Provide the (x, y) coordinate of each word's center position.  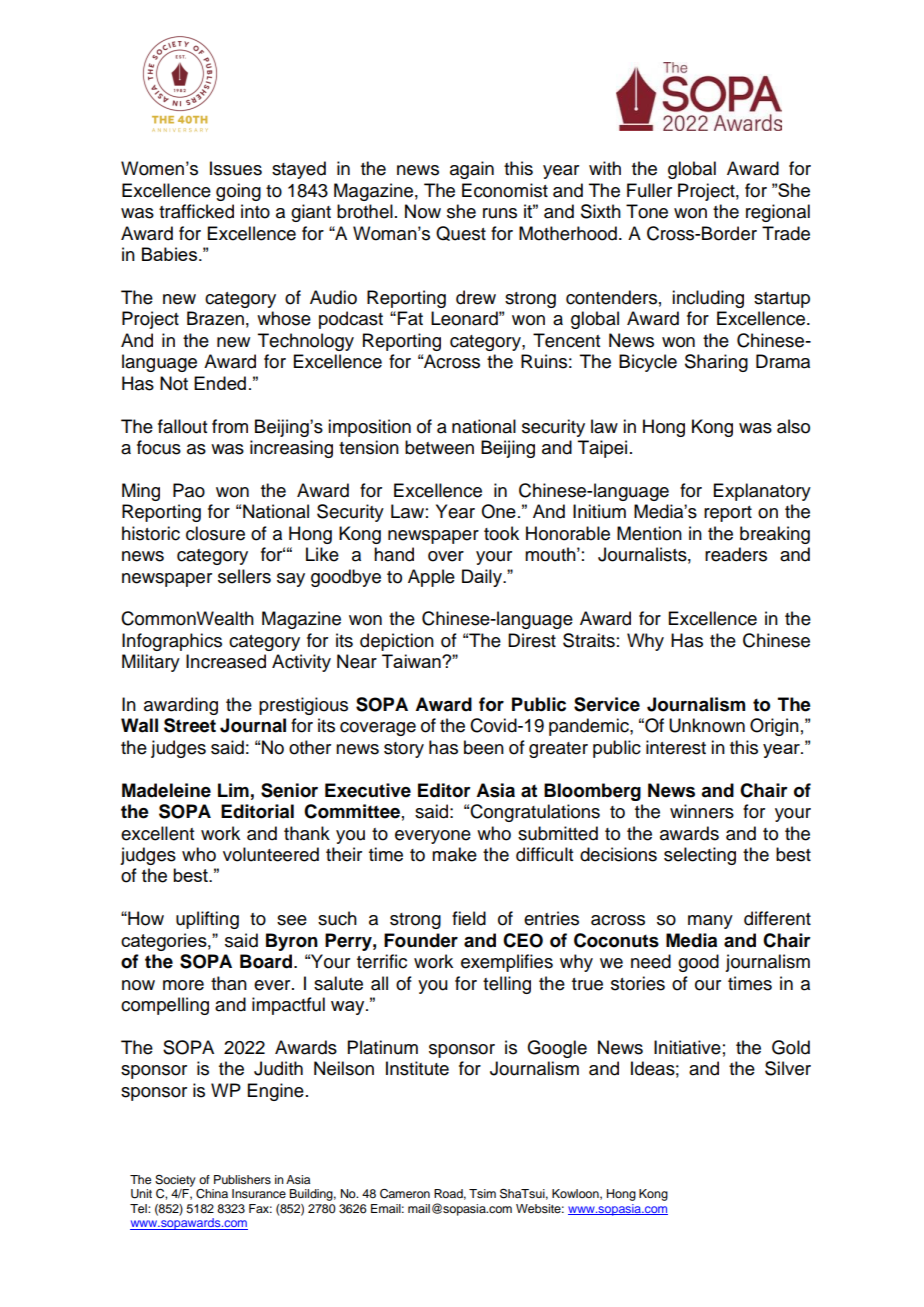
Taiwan (412, 661)
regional (778, 213)
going (238, 192)
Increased (226, 661)
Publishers (242, 1179)
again (472, 170)
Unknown (707, 725)
